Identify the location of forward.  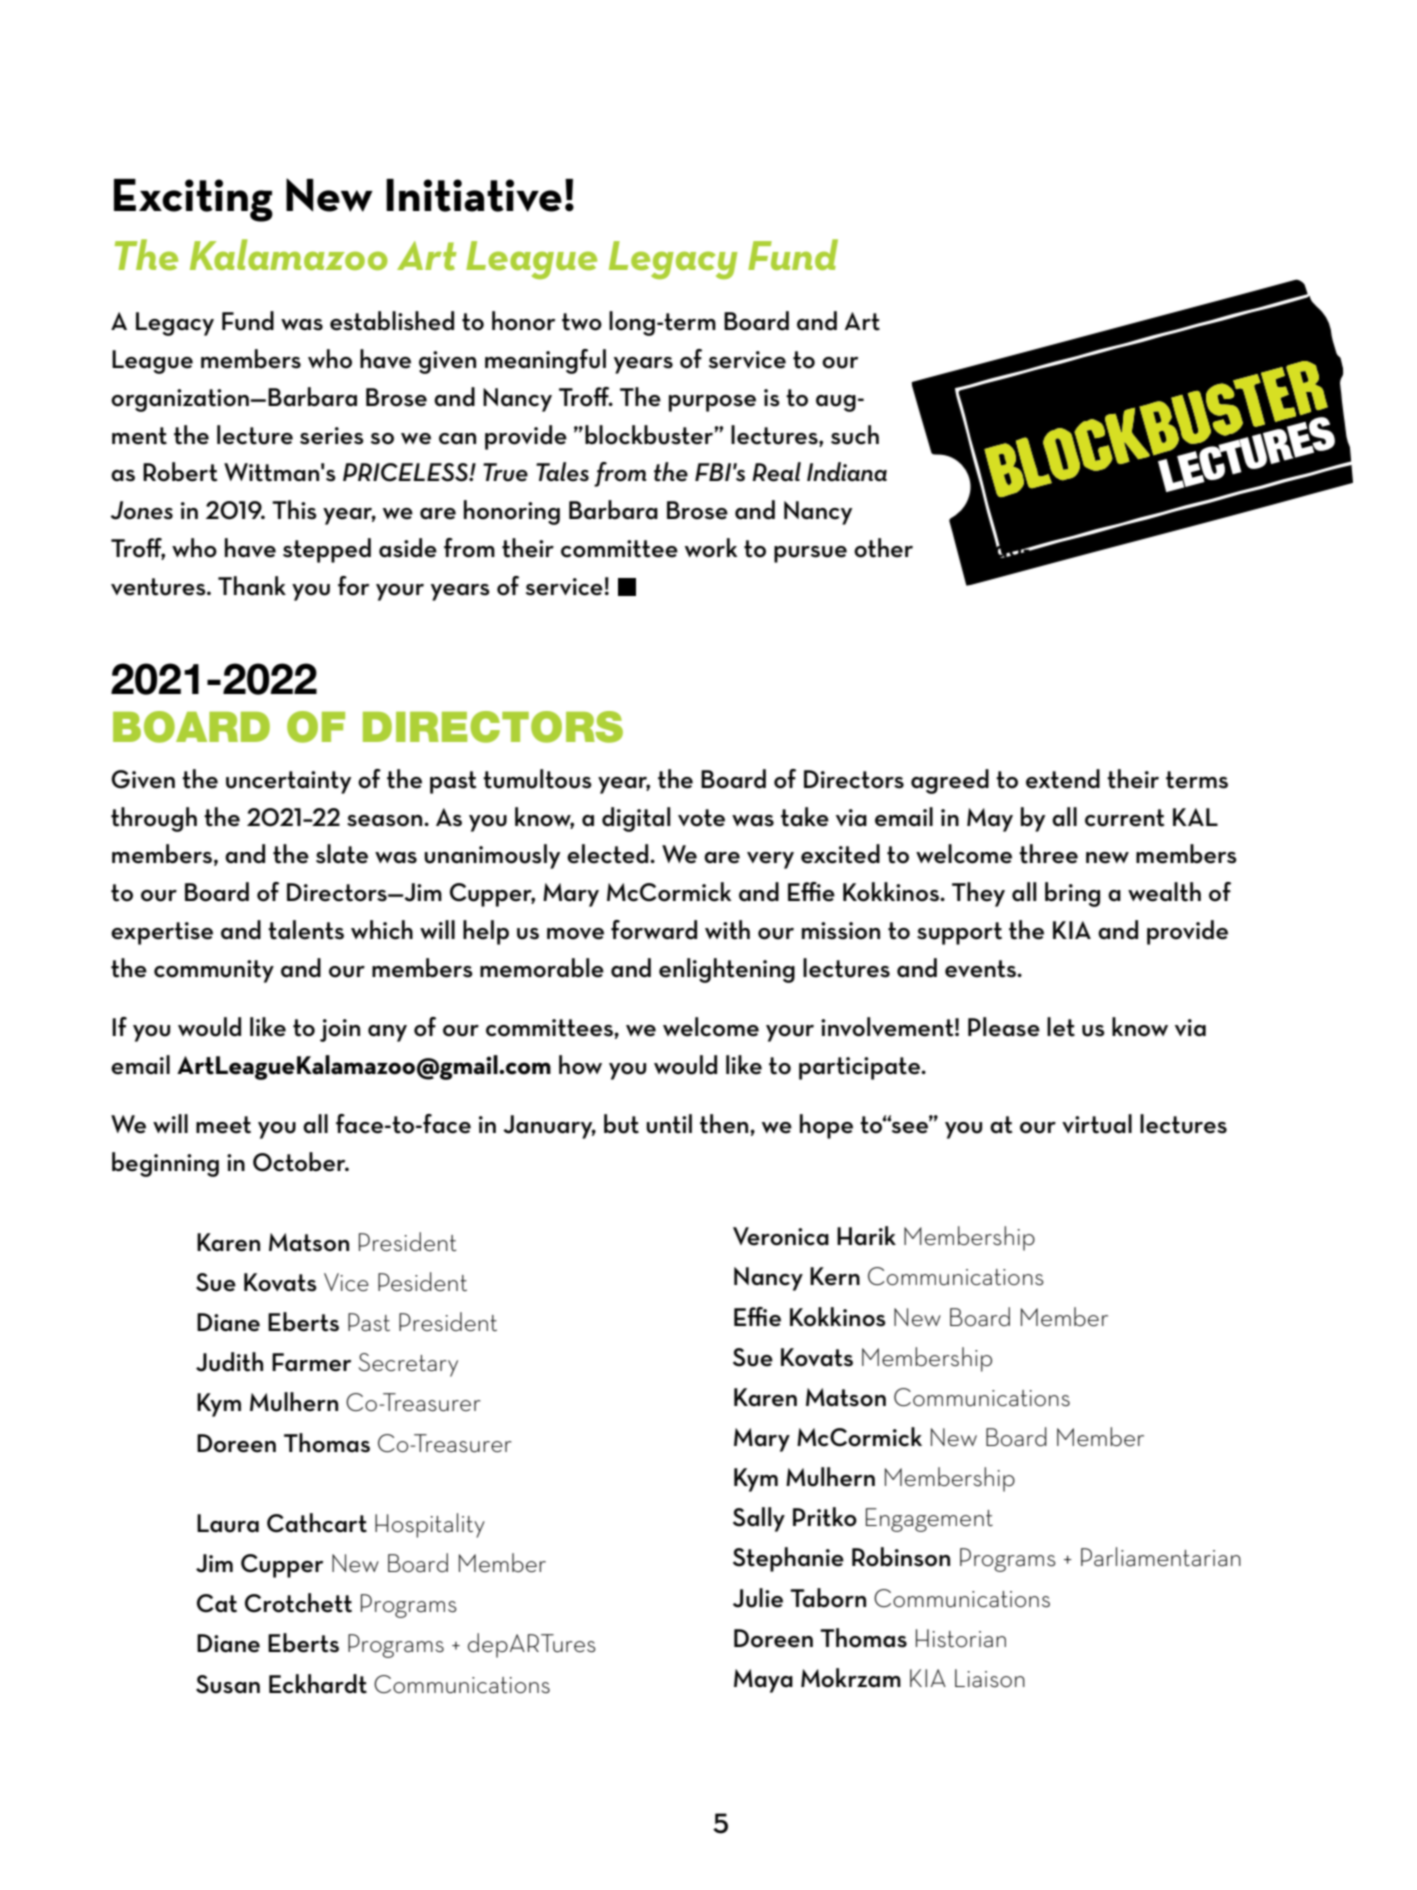
(654, 930).
